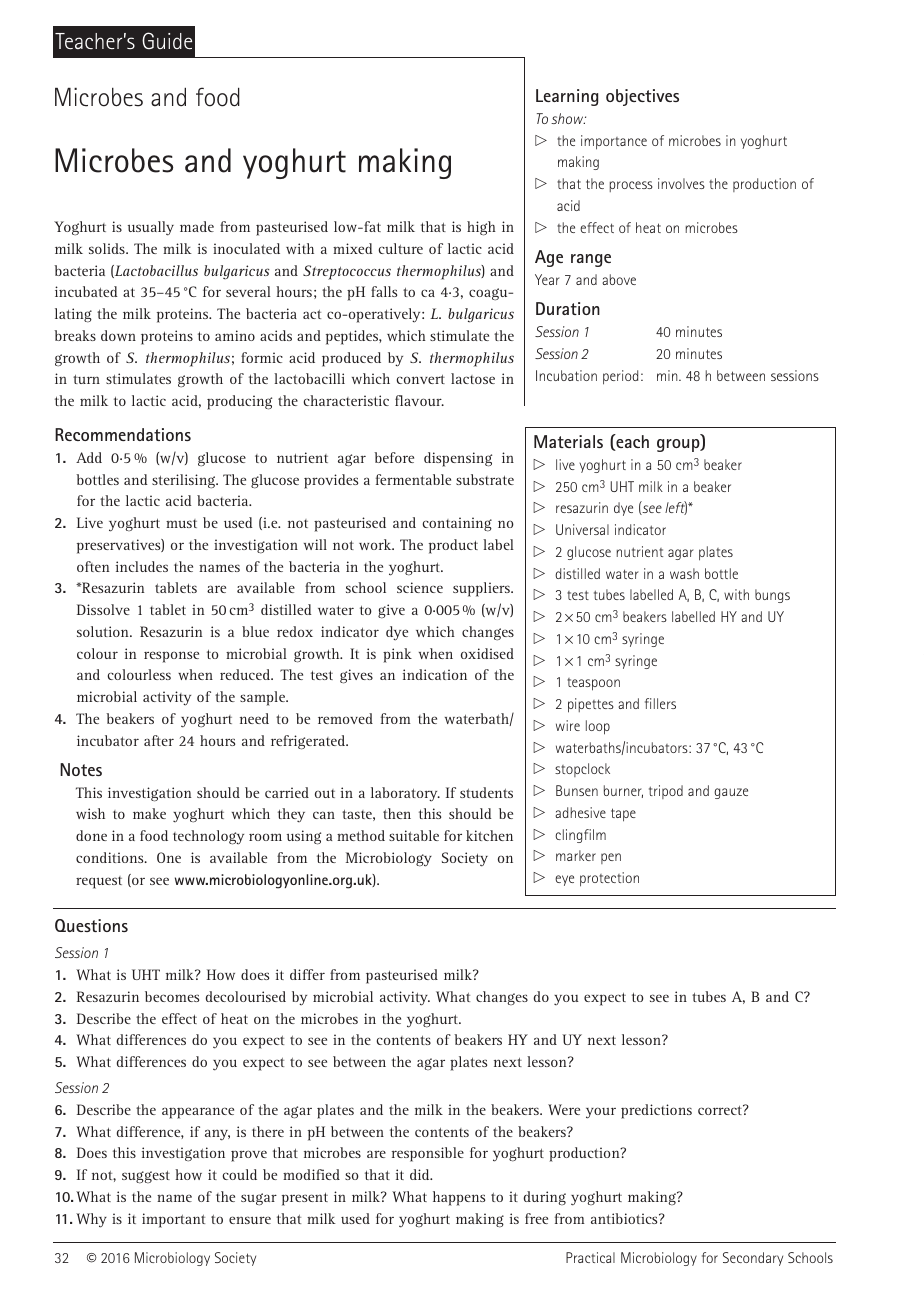 This document has height=1308, width=924. What do you see at coordinates (172, 996) in the document?
I see `becomes` at bounding box center [172, 996].
